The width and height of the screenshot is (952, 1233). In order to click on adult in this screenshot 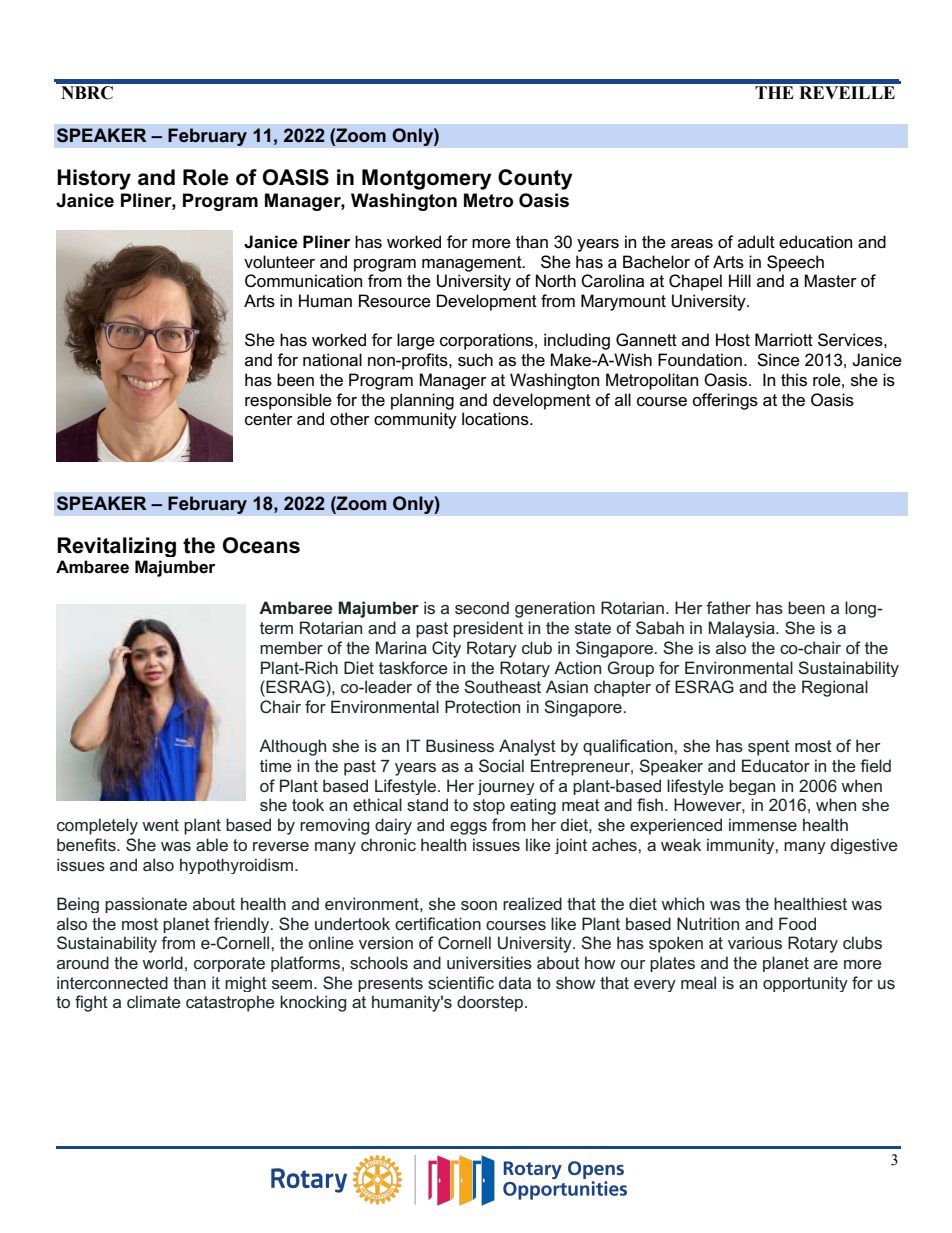, I will do `click(756, 242)`.
